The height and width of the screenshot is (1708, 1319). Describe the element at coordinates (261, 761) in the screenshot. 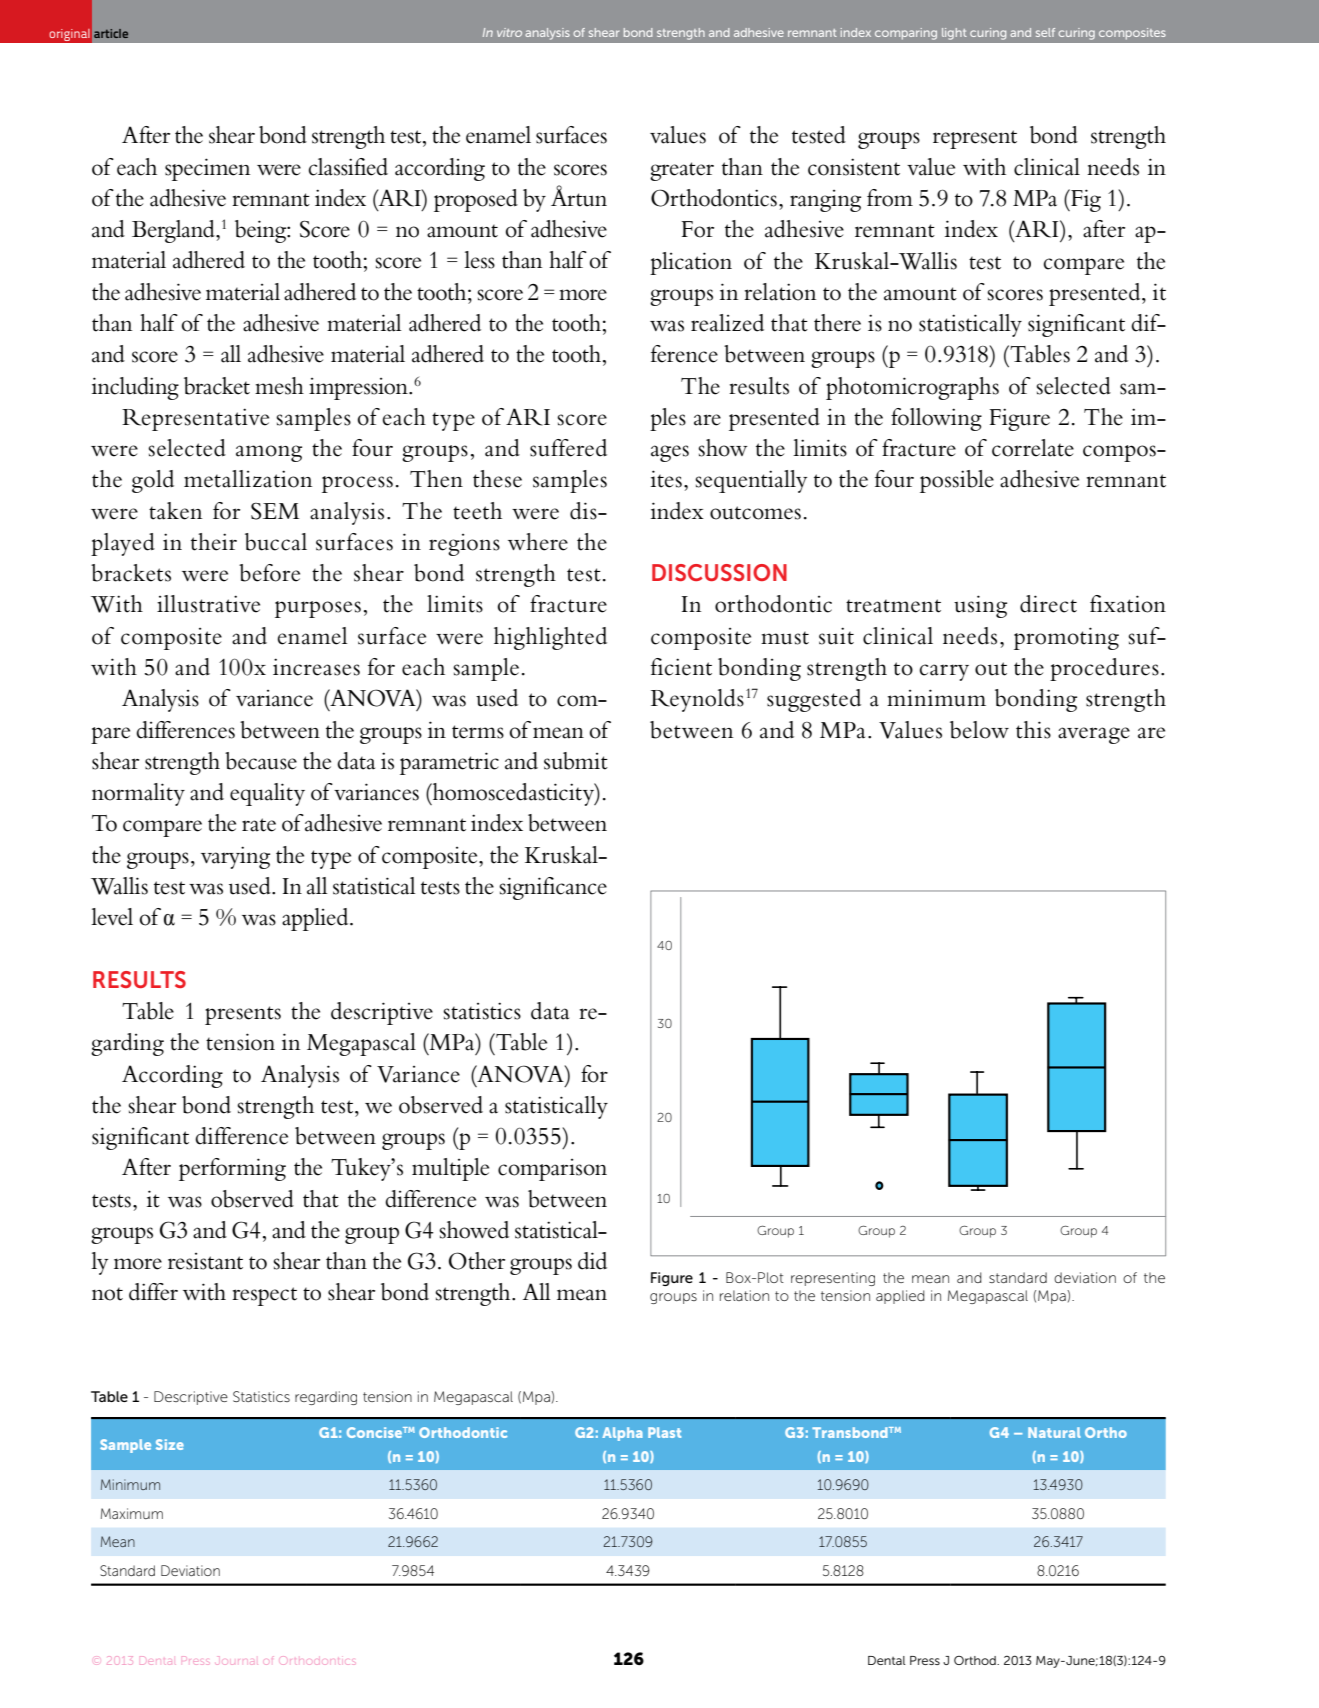

I see `because` at that location.
